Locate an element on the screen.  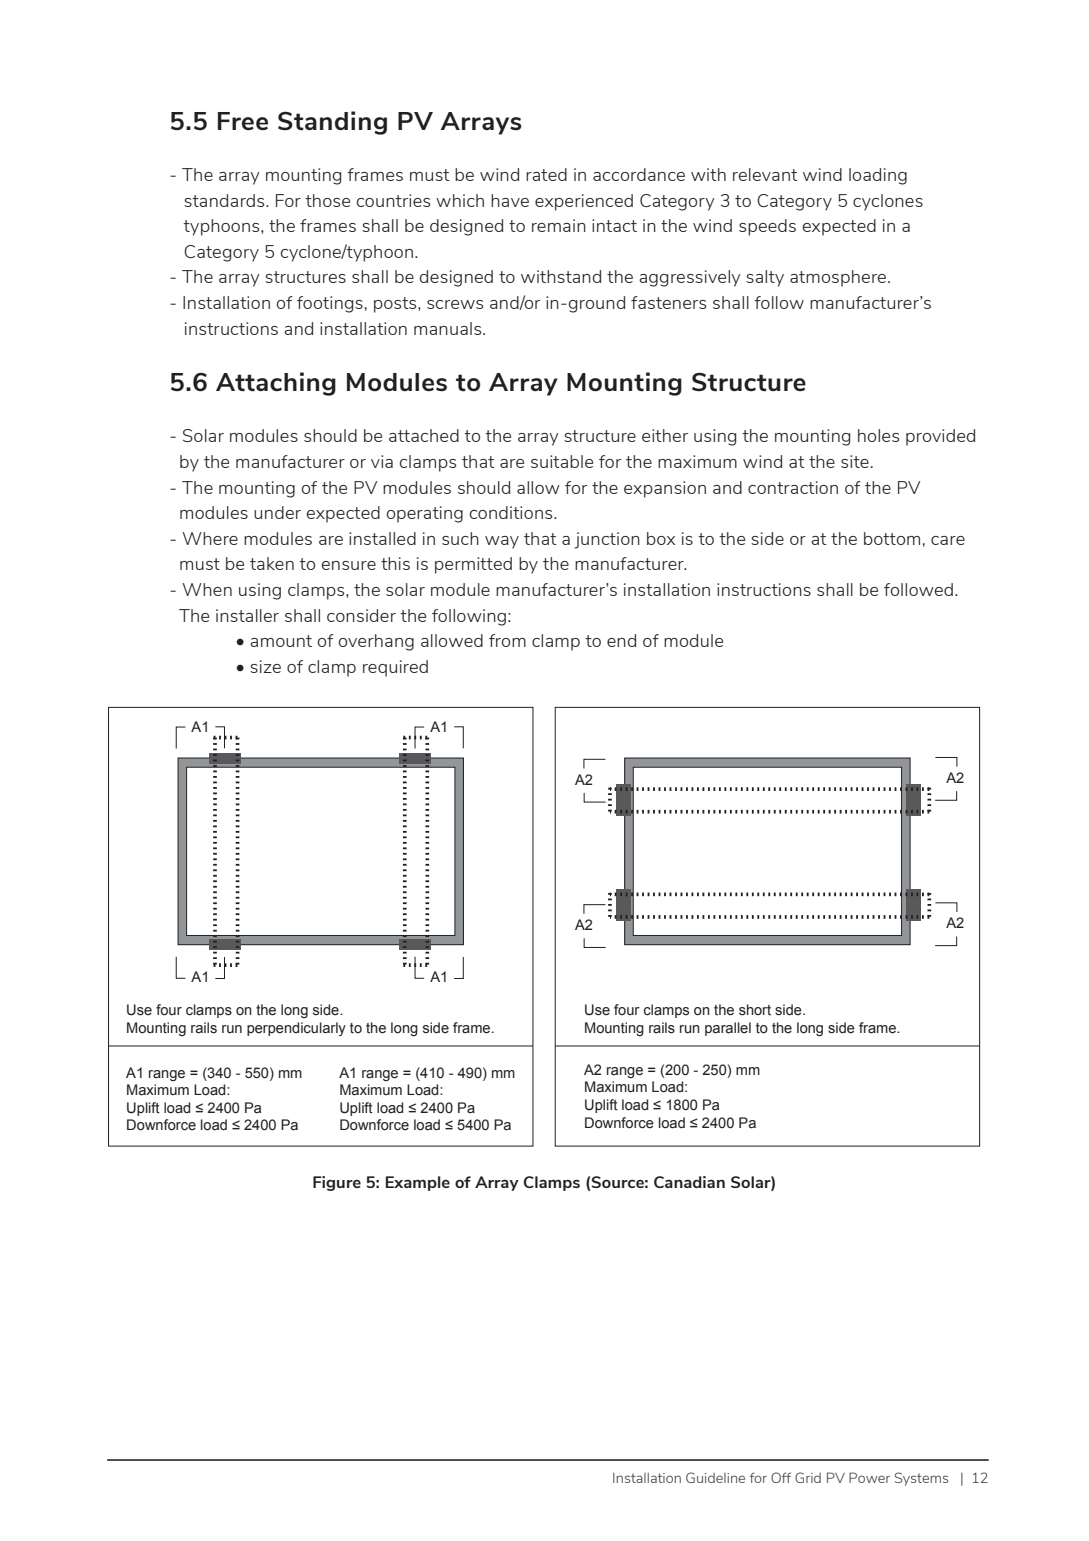
relevant is located at coordinates (765, 174).
